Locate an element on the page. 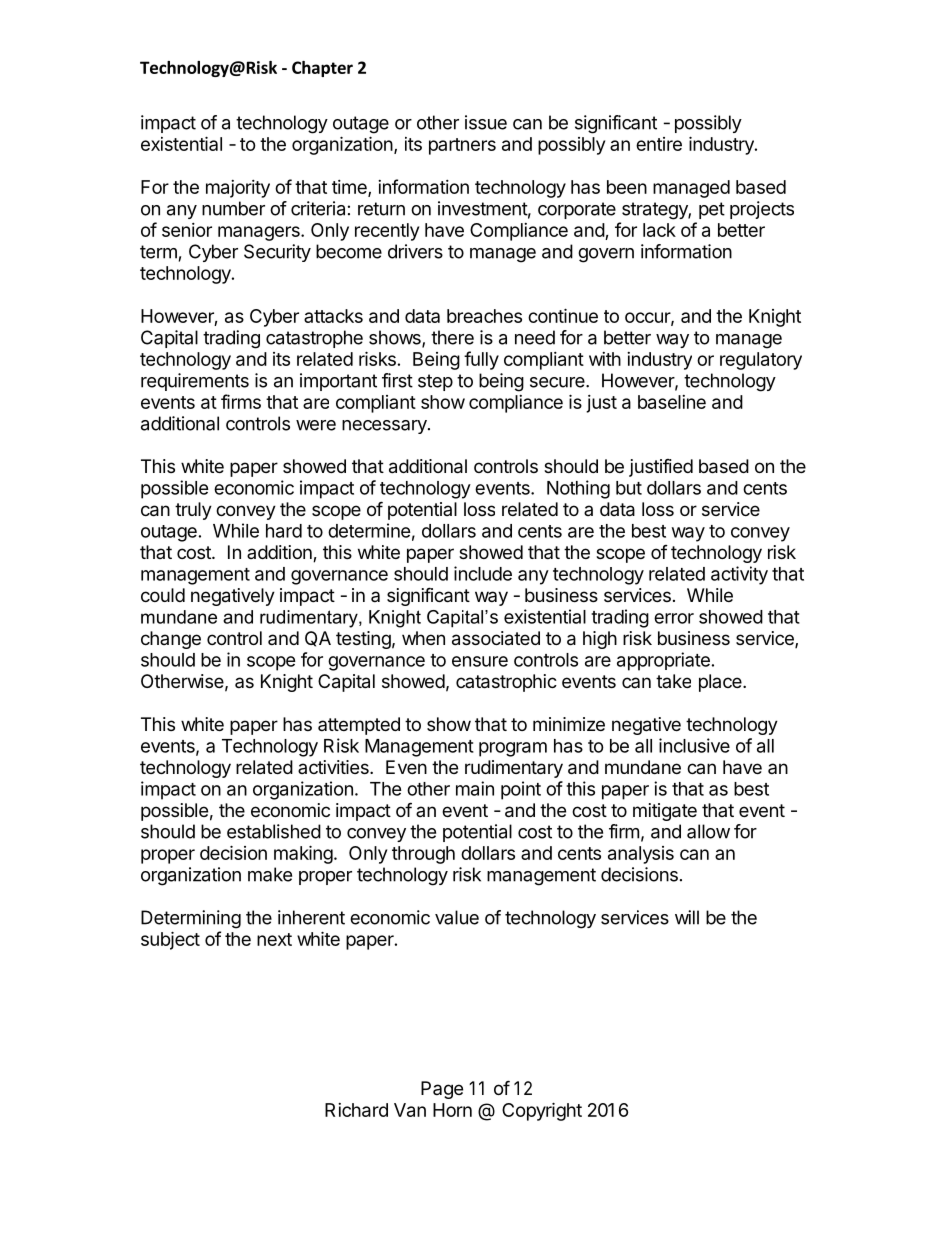 The image size is (952, 1233). error is located at coordinates (674, 618).
